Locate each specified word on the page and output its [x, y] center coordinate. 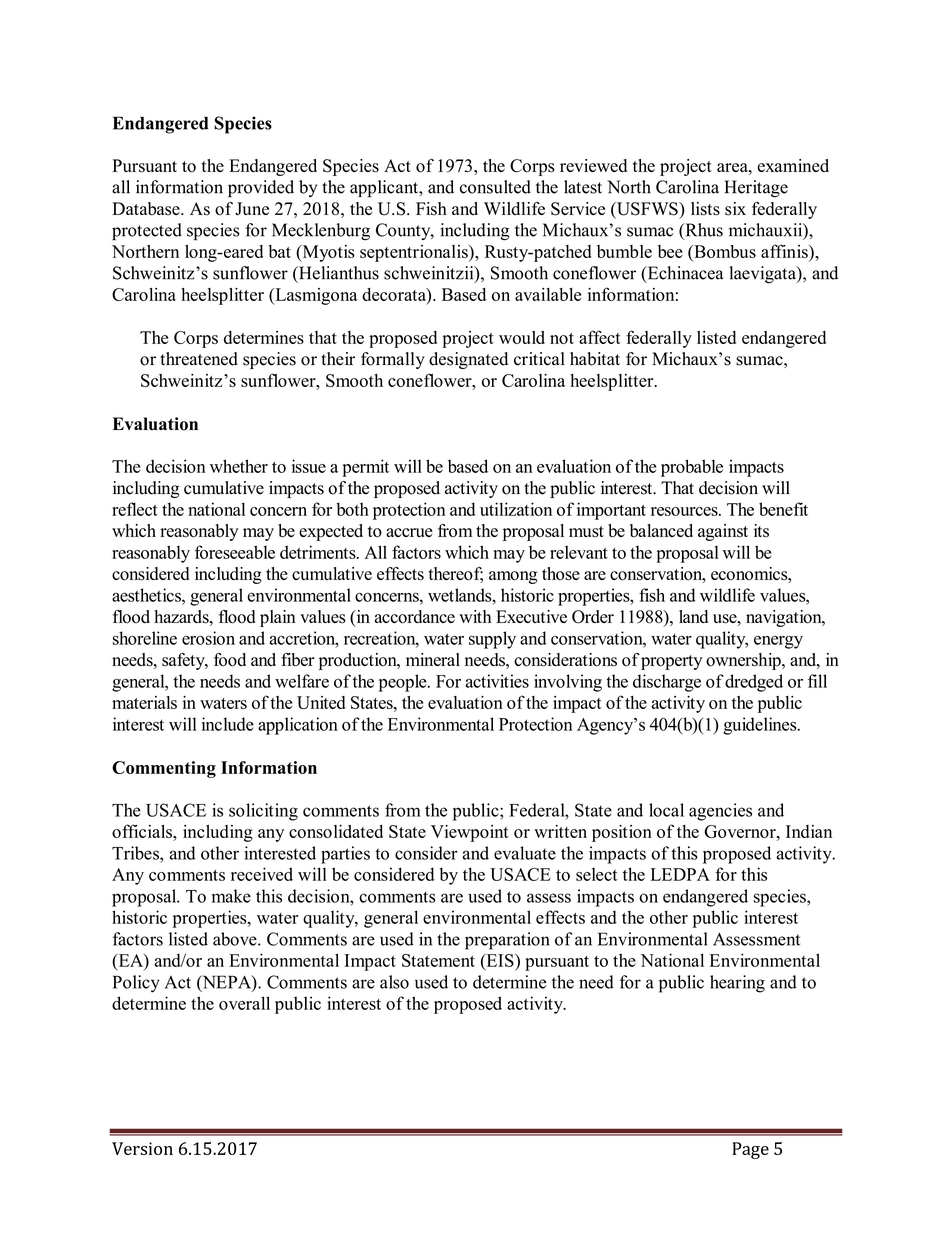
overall [244, 1003]
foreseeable [235, 552]
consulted [495, 187]
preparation [507, 941]
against [723, 532]
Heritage [756, 189]
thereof [456, 575]
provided [261, 189]
